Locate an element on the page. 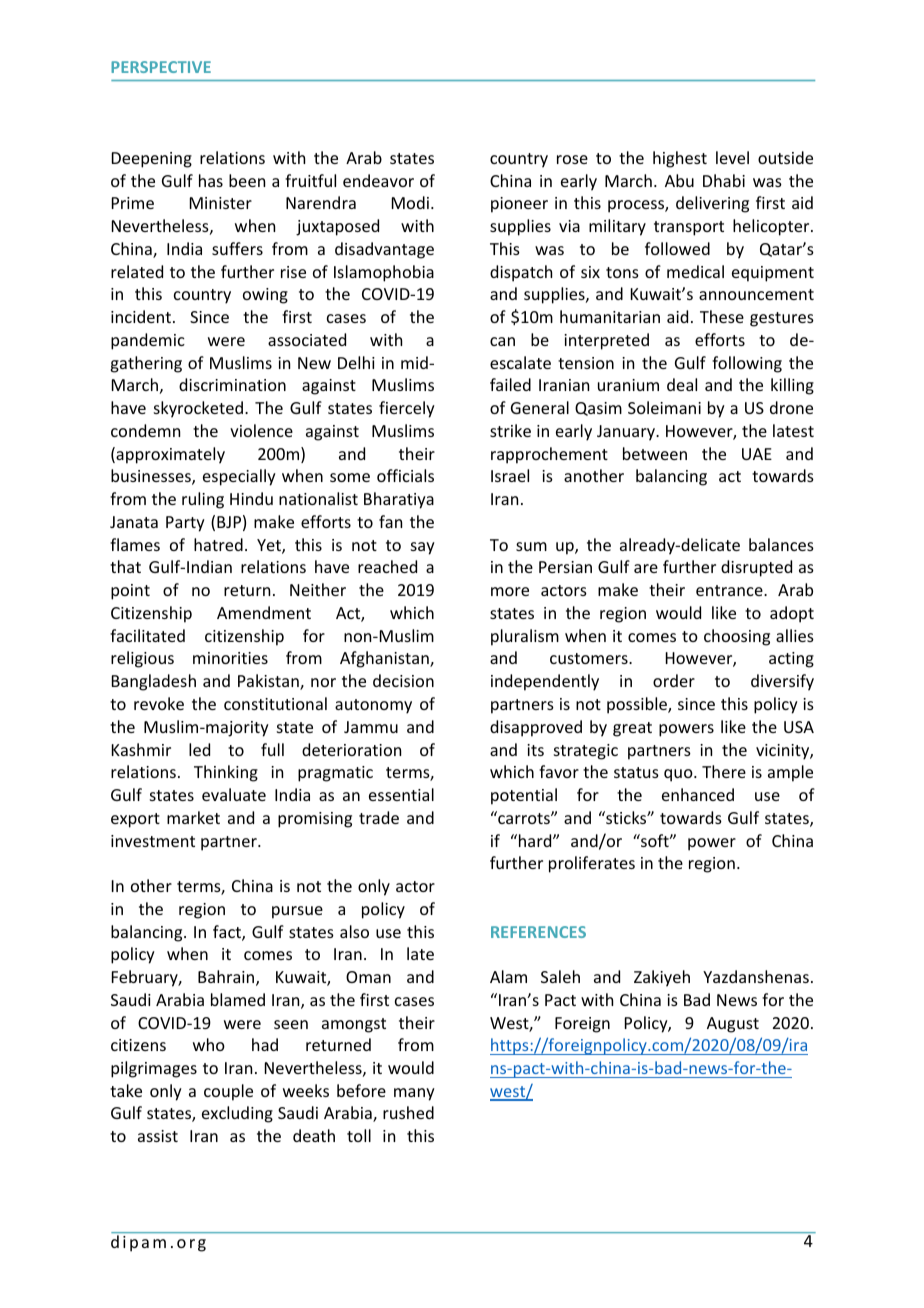  August is located at coordinates (733, 1025).
